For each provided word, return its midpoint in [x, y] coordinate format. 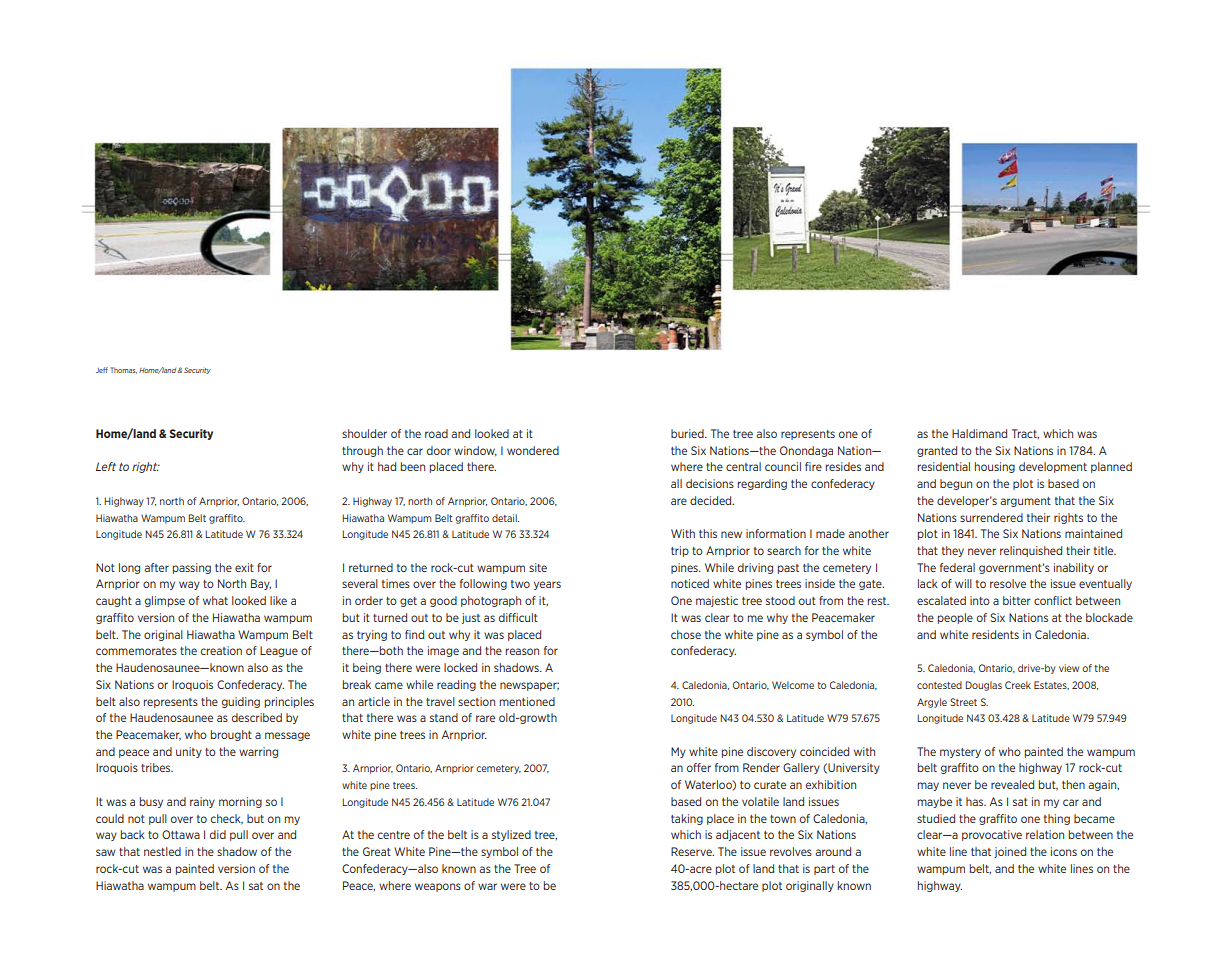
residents [995, 634]
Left [106, 466]
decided [712, 500]
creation [221, 650]
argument [1025, 502]
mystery [960, 753]
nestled [162, 851]
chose [686, 634]
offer [699, 767]
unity [189, 752]
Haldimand [979, 433]
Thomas [123, 370]
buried [688, 433]
